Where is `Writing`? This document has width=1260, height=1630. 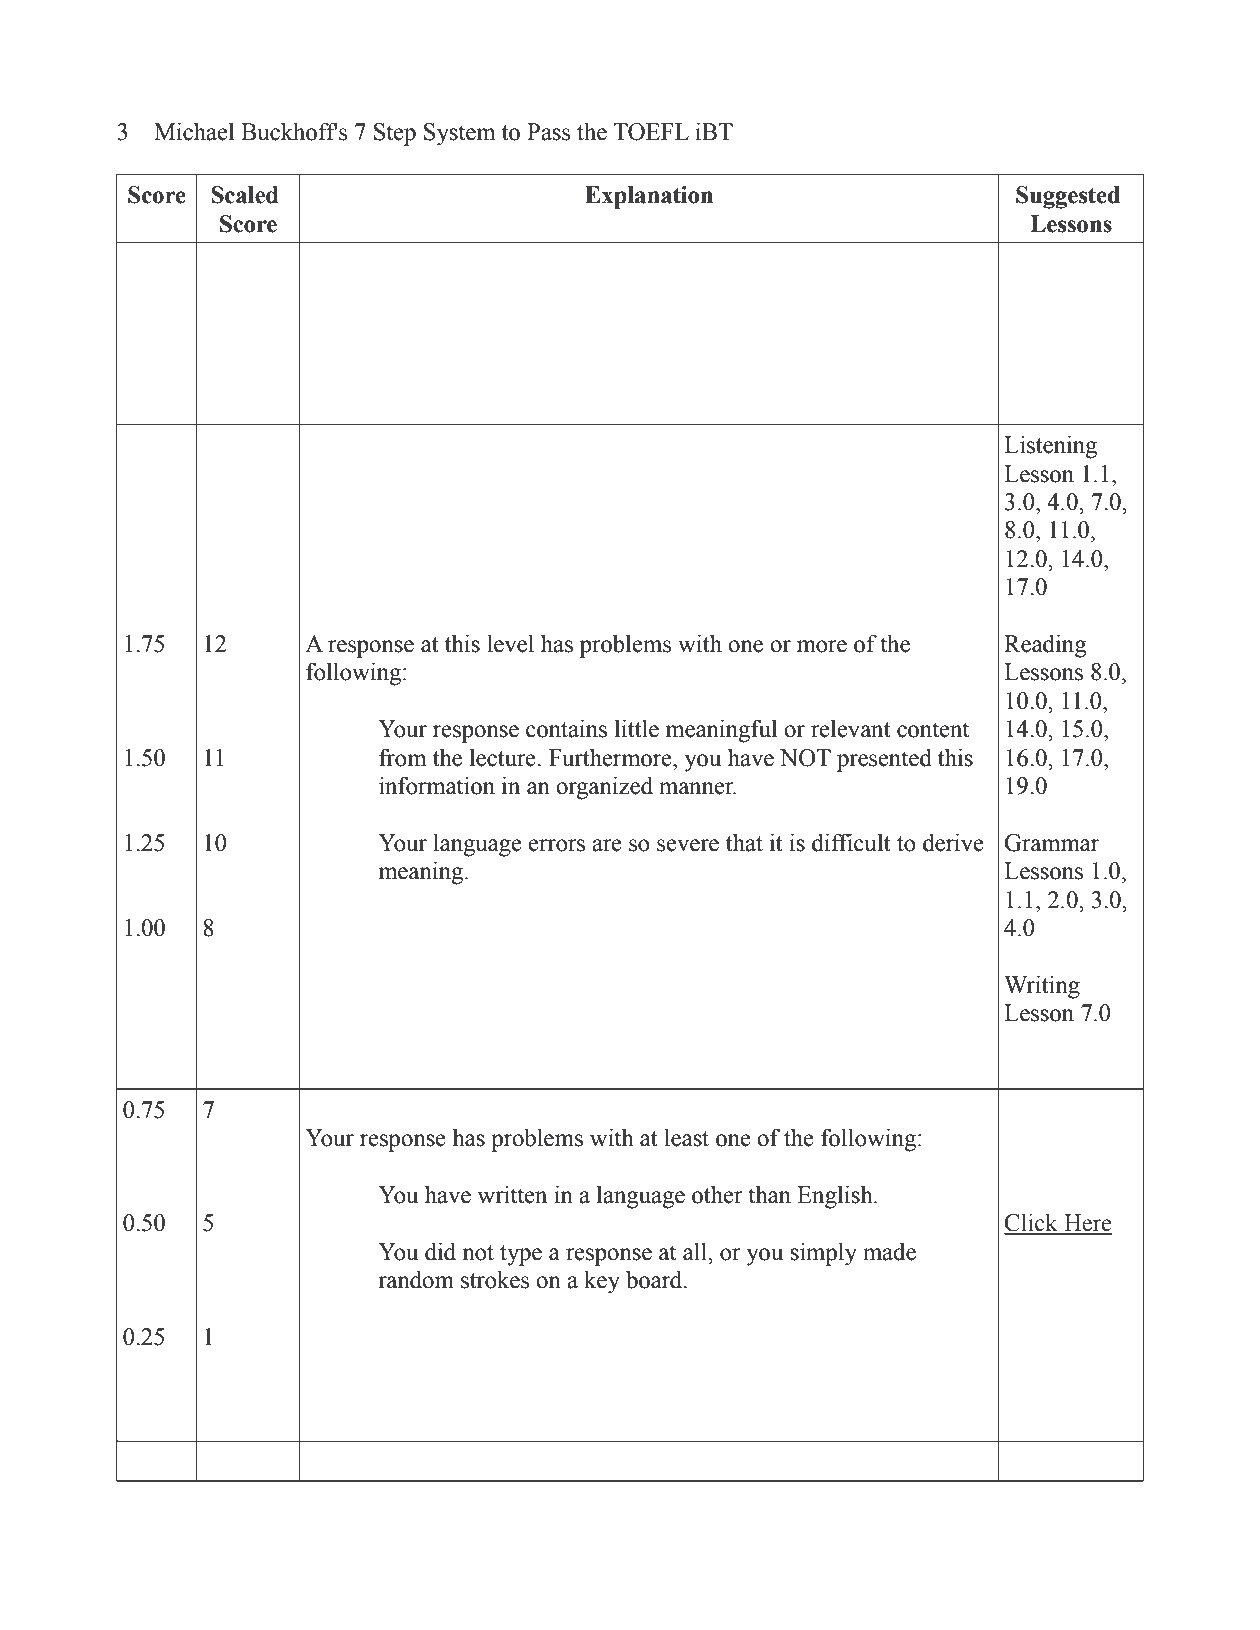
Writing is located at coordinates (1042, 987).
